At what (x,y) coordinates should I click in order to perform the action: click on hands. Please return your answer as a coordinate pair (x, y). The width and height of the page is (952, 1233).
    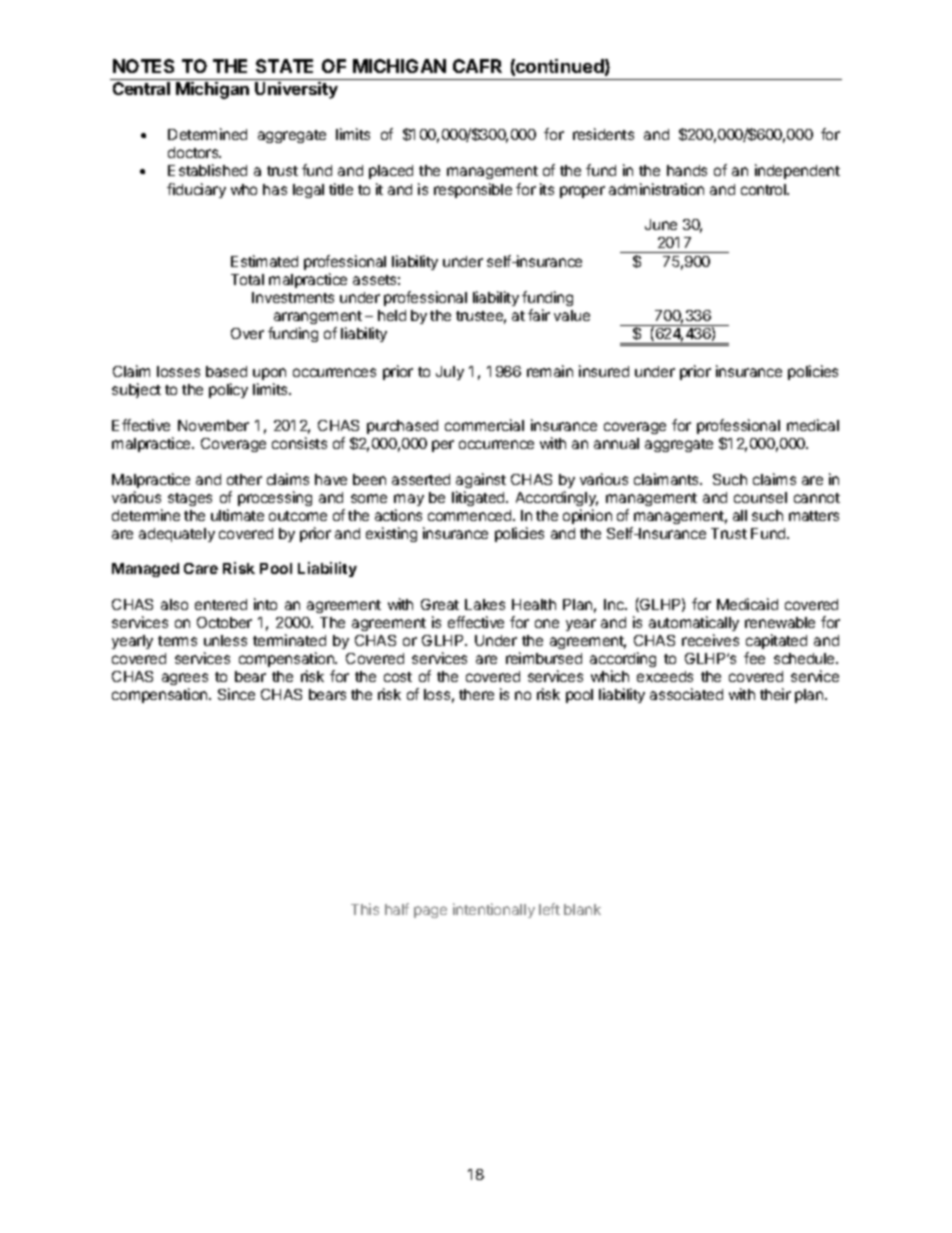
    Looking at the image, I should click on (687, 170).
